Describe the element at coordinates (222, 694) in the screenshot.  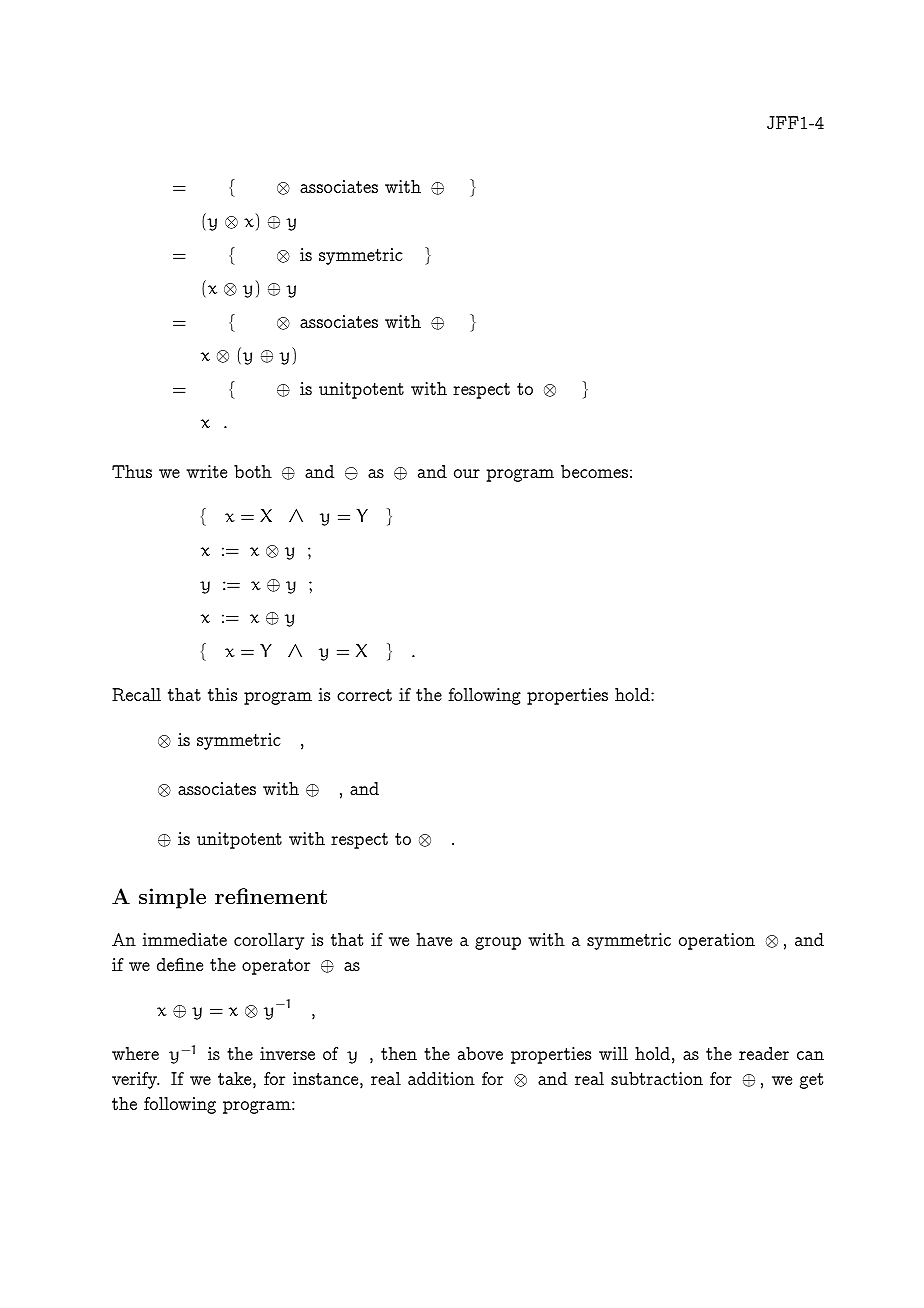
I see `this` at that location.
